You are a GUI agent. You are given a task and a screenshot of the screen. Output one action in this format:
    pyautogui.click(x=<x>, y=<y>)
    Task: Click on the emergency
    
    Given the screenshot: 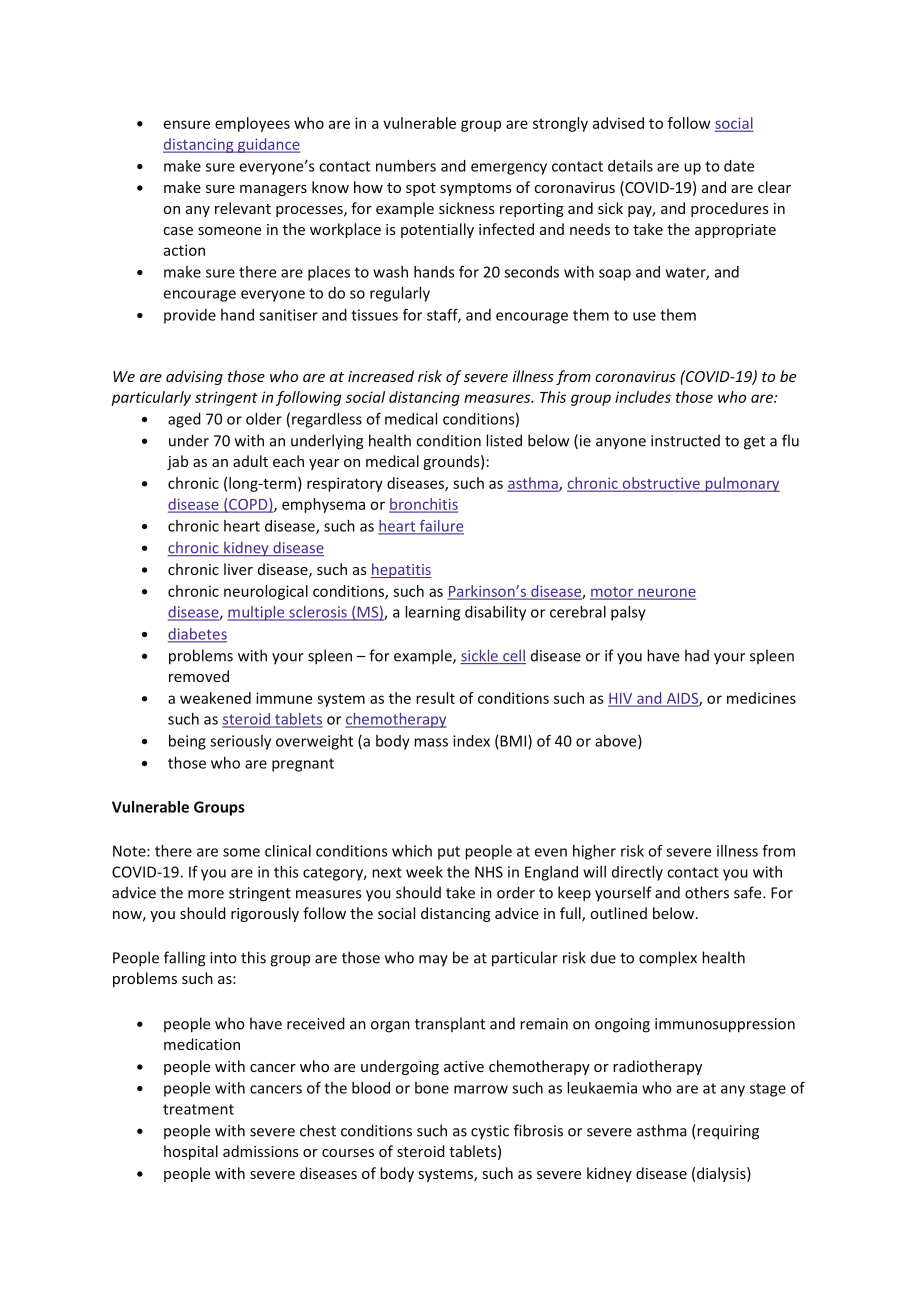 What is the action you would take?
    pyautogui.click(x=509, y=169)
